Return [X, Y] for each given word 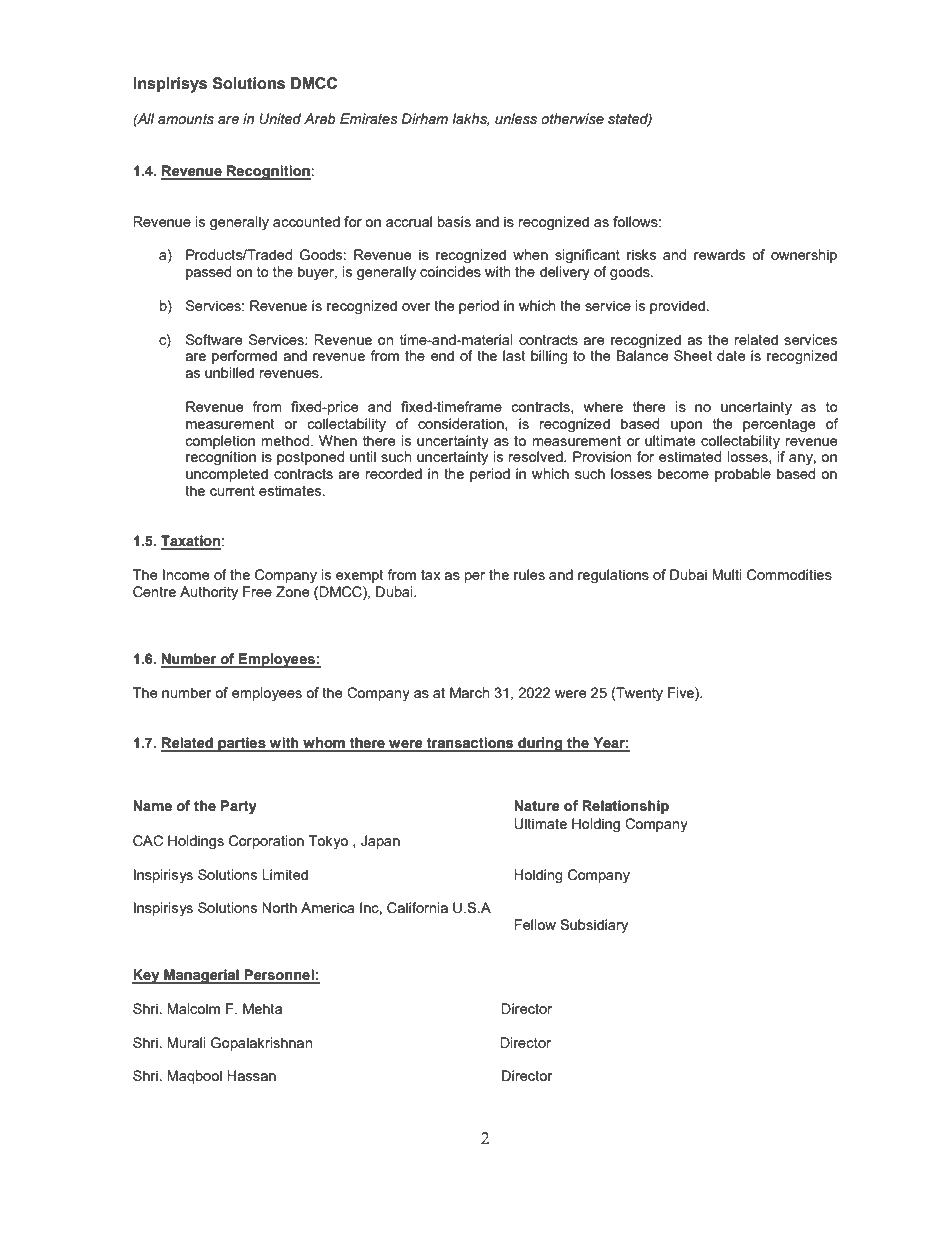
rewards [719, 254]
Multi [727, 574]
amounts [186, 119]
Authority [209, 593]
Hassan [251, 1075]
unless [516, 119]
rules [529, 574]
